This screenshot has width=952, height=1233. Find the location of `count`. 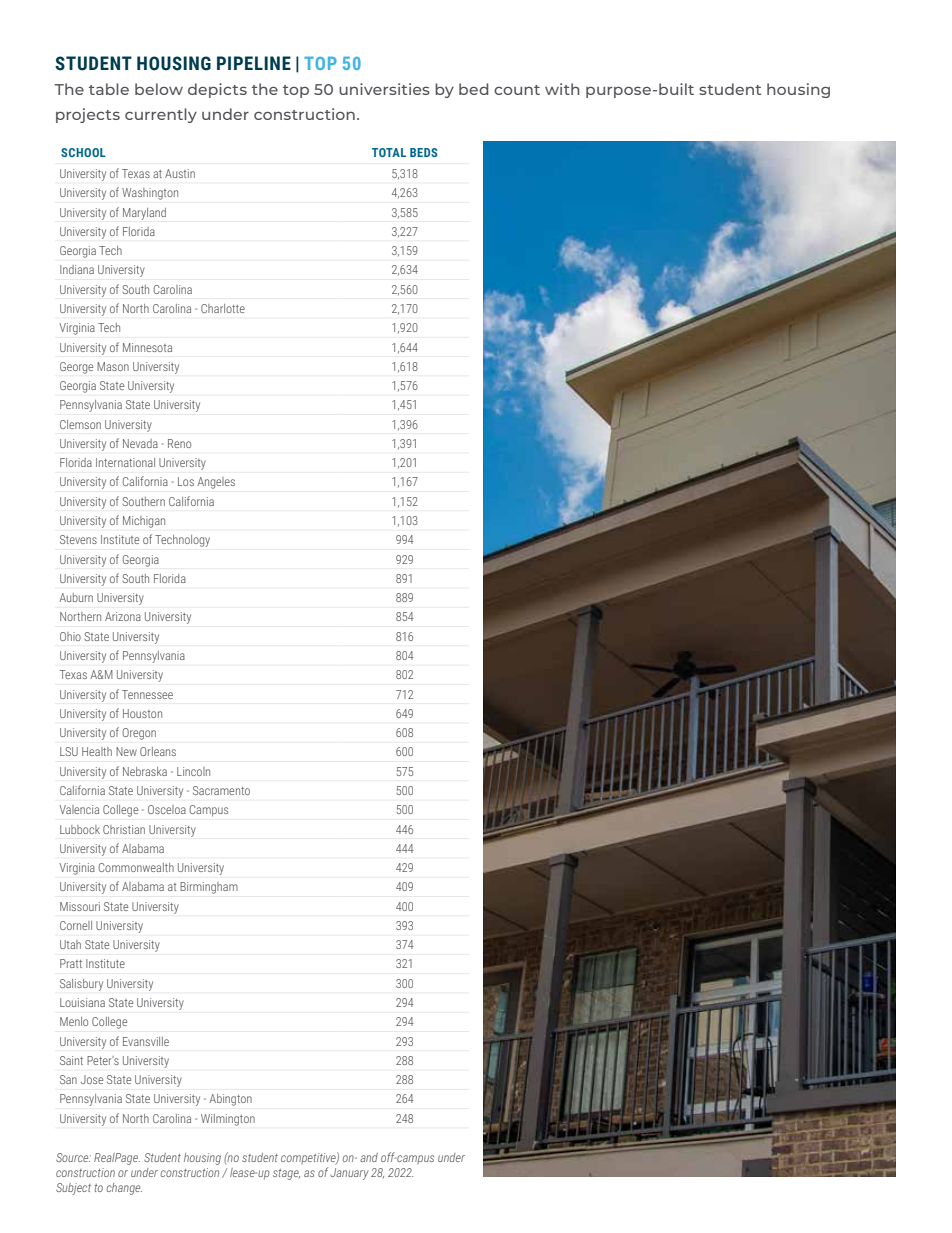

count is located at coordinates (517, 90).
